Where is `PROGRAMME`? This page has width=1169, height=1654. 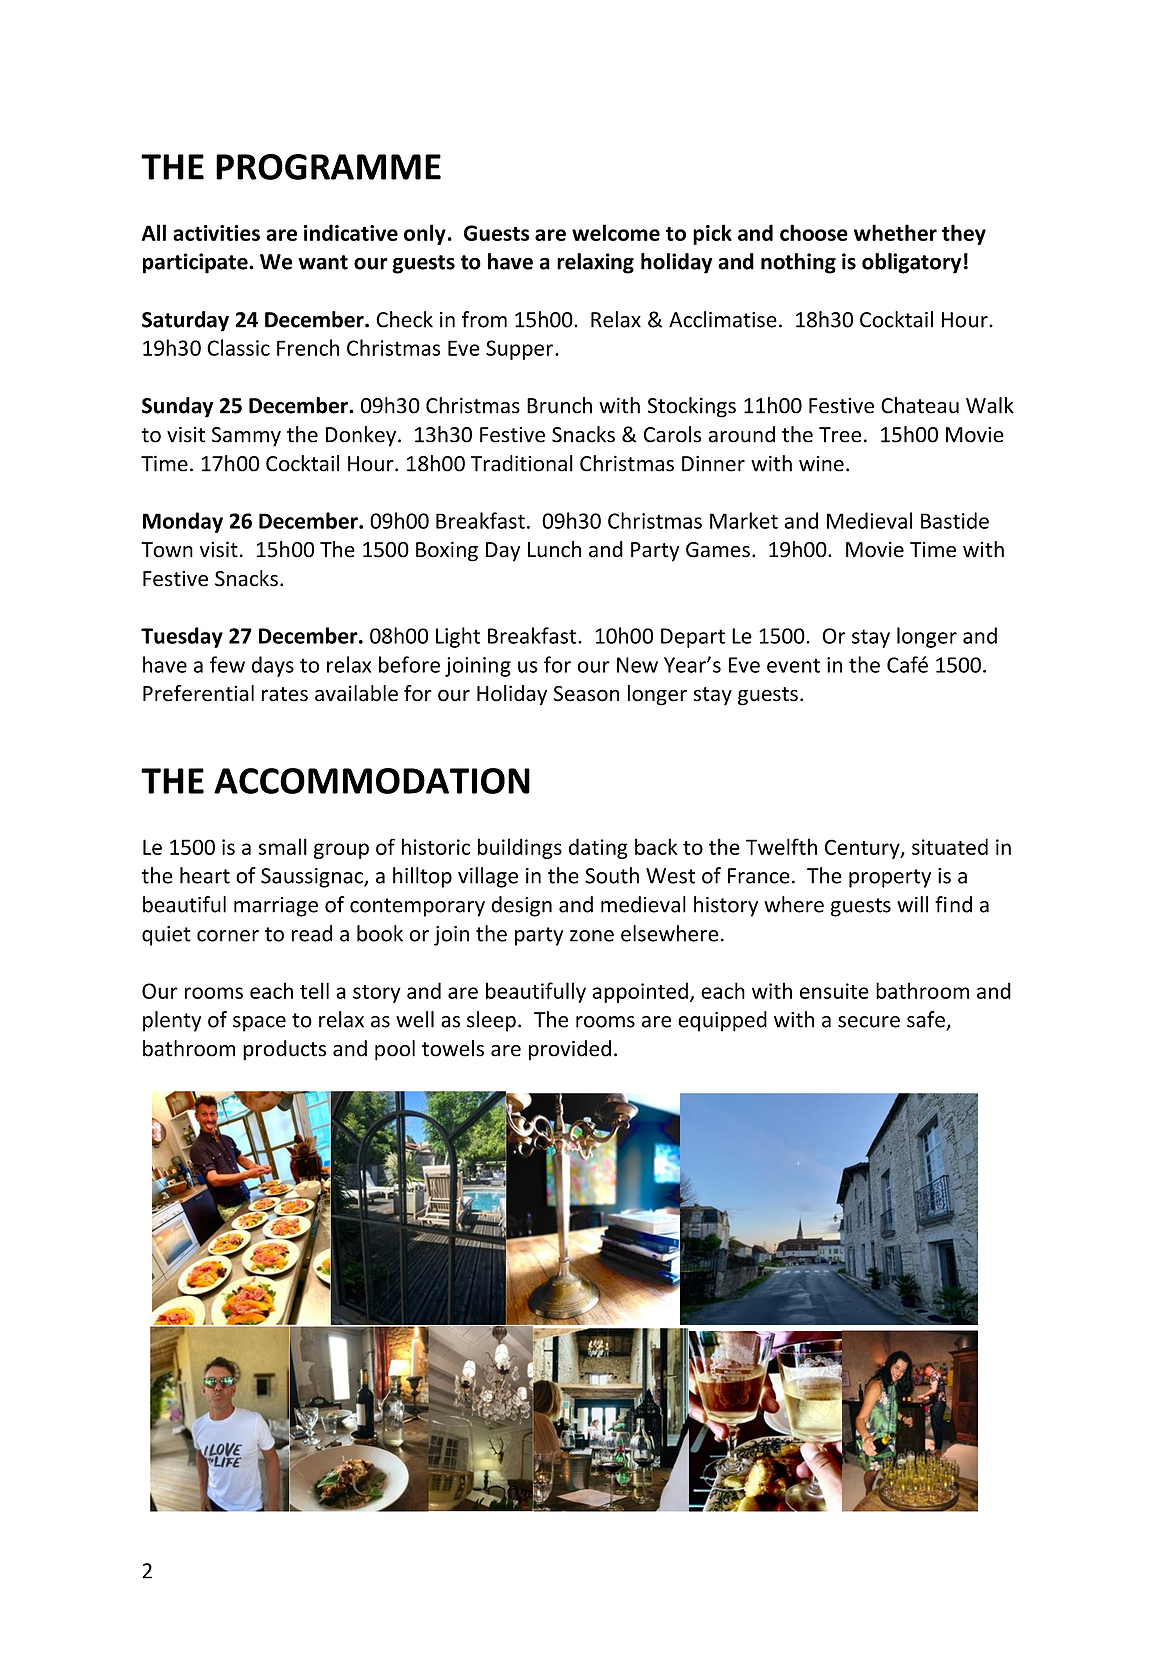
PROGRAMME is located at coordinates (328, 167).
